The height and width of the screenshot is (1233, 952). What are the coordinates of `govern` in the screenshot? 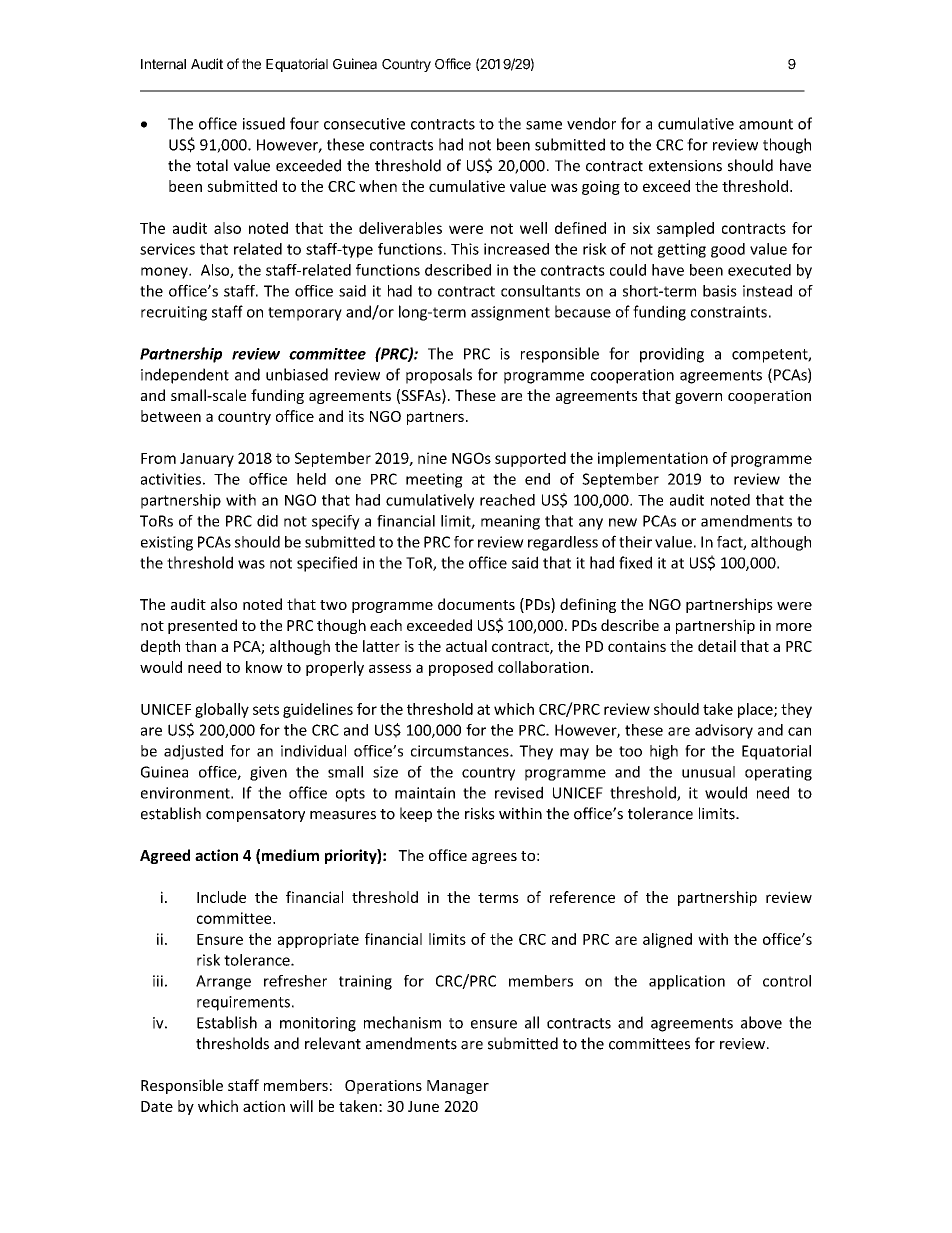 It's located at (698, 398).
